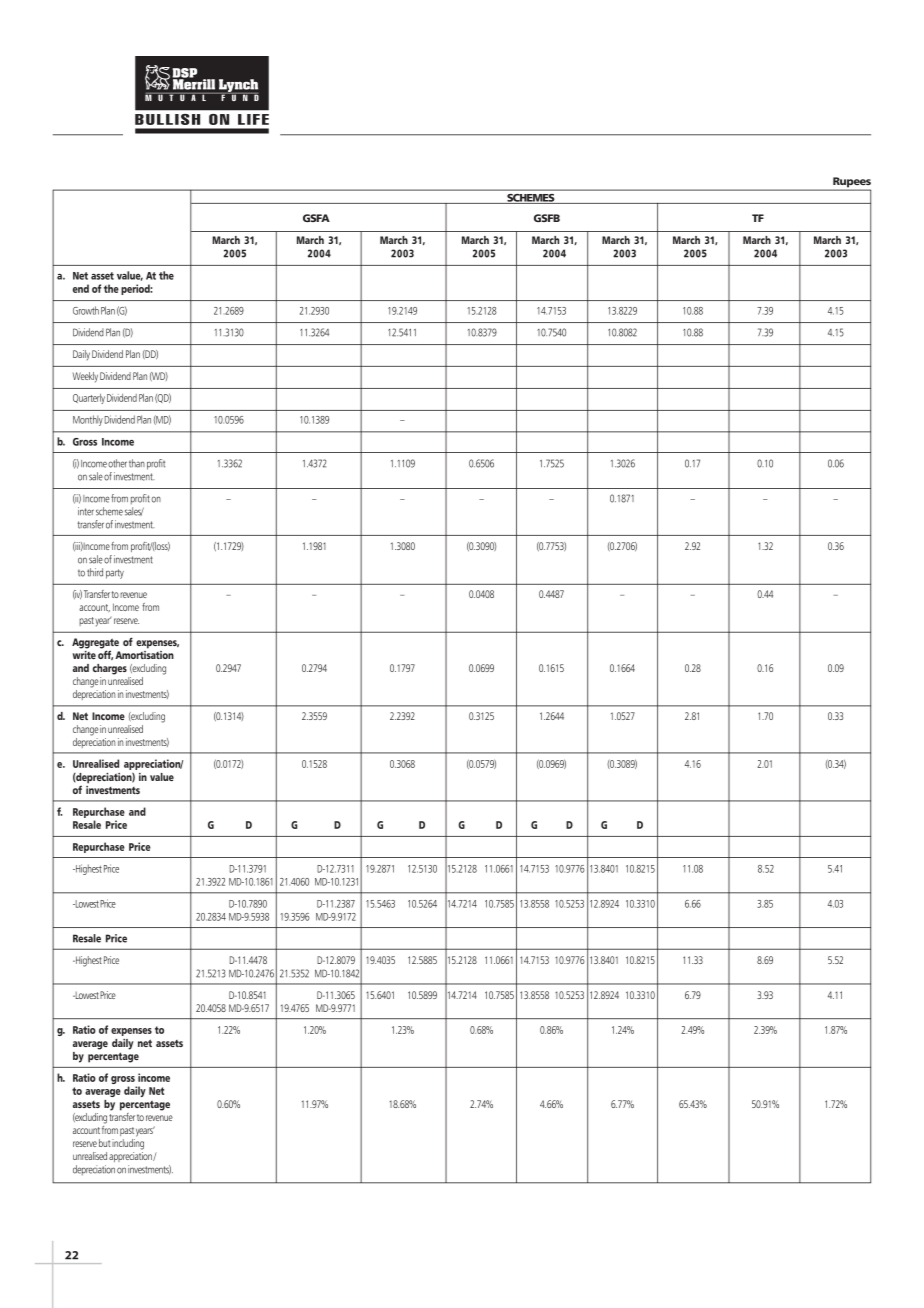  I want to click on charges, so click(110, 669).
